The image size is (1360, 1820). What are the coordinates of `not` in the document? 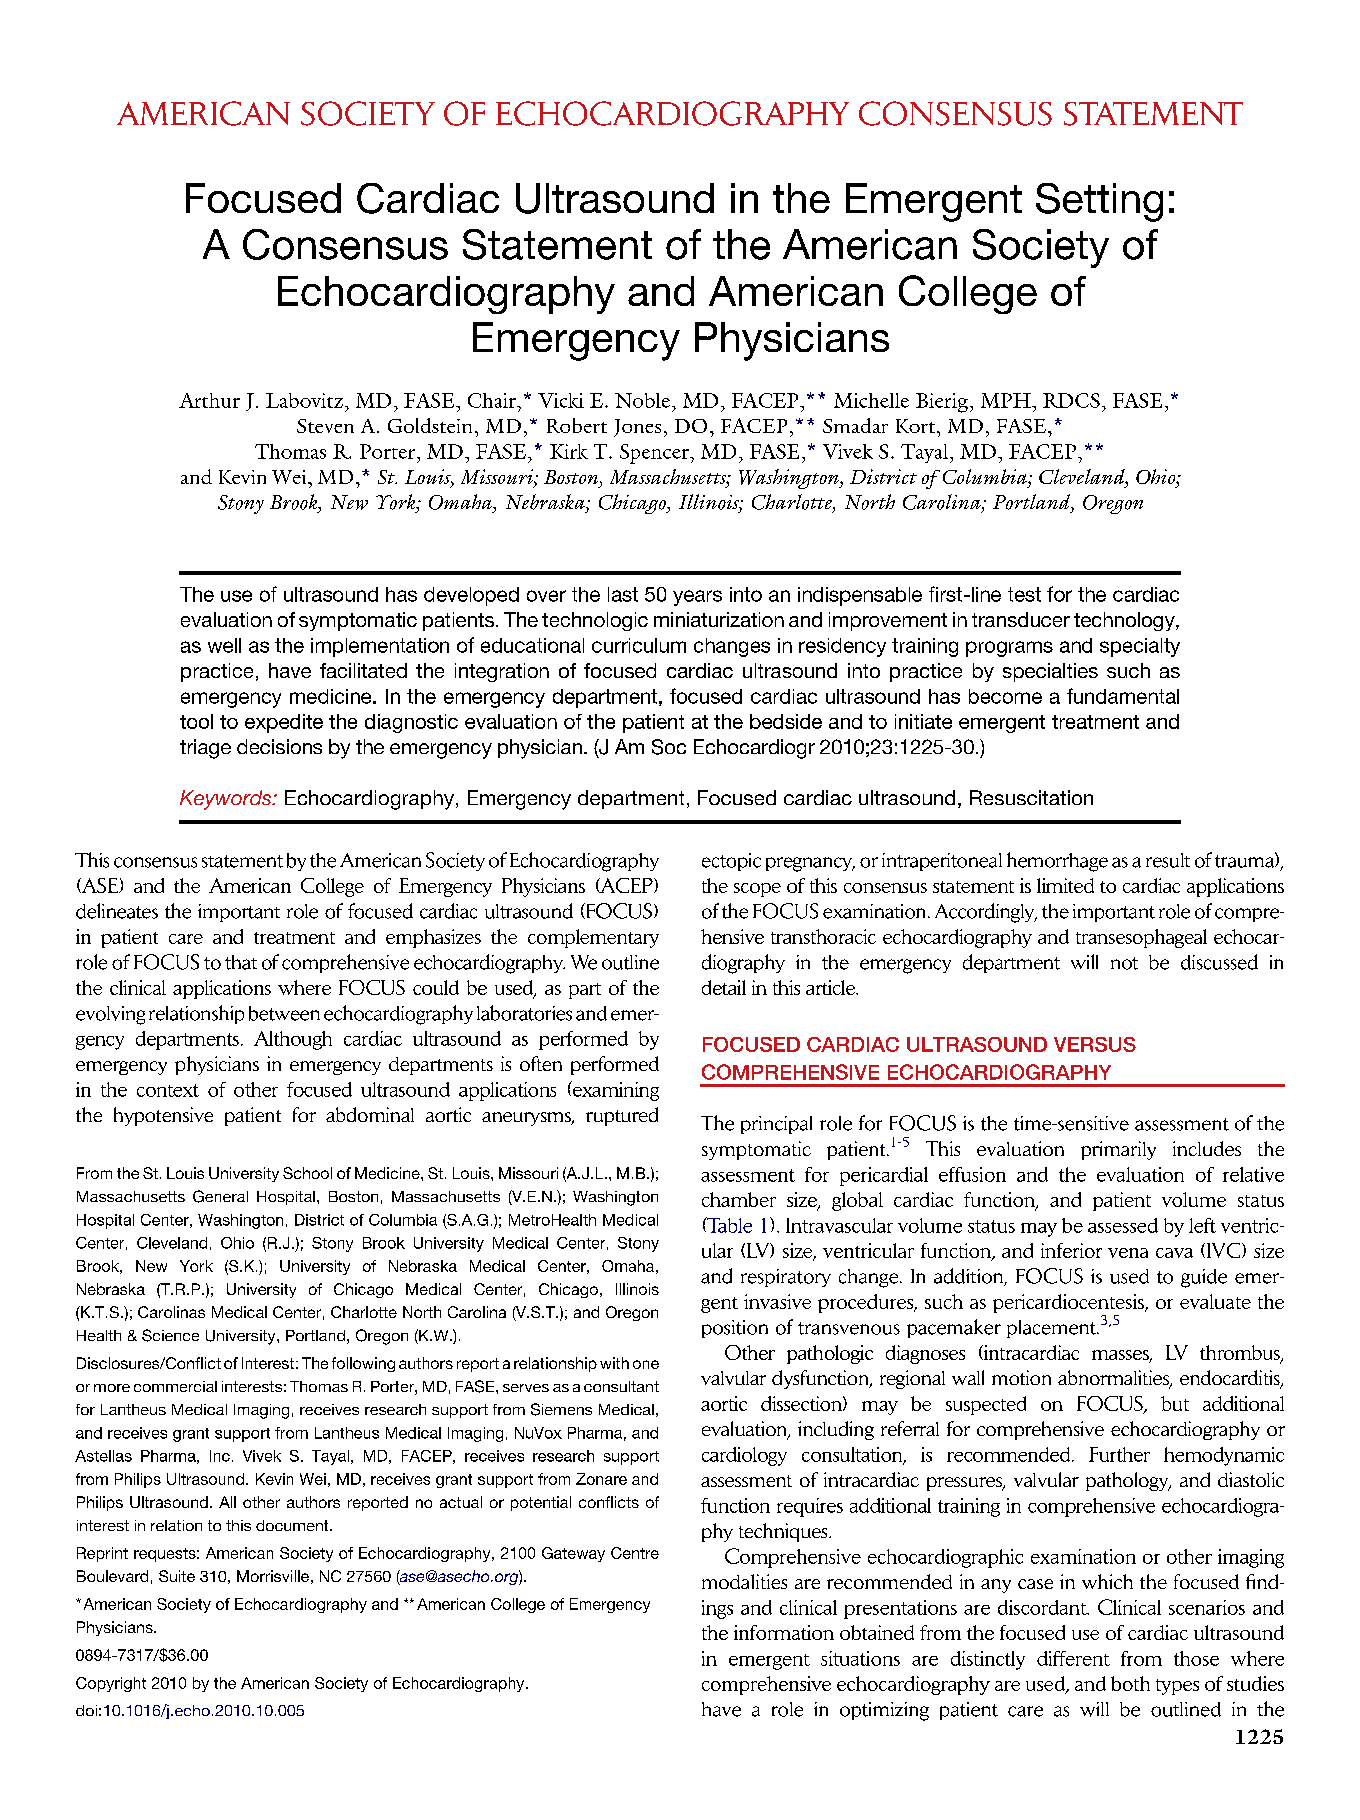 It's located at (1124, 963).
